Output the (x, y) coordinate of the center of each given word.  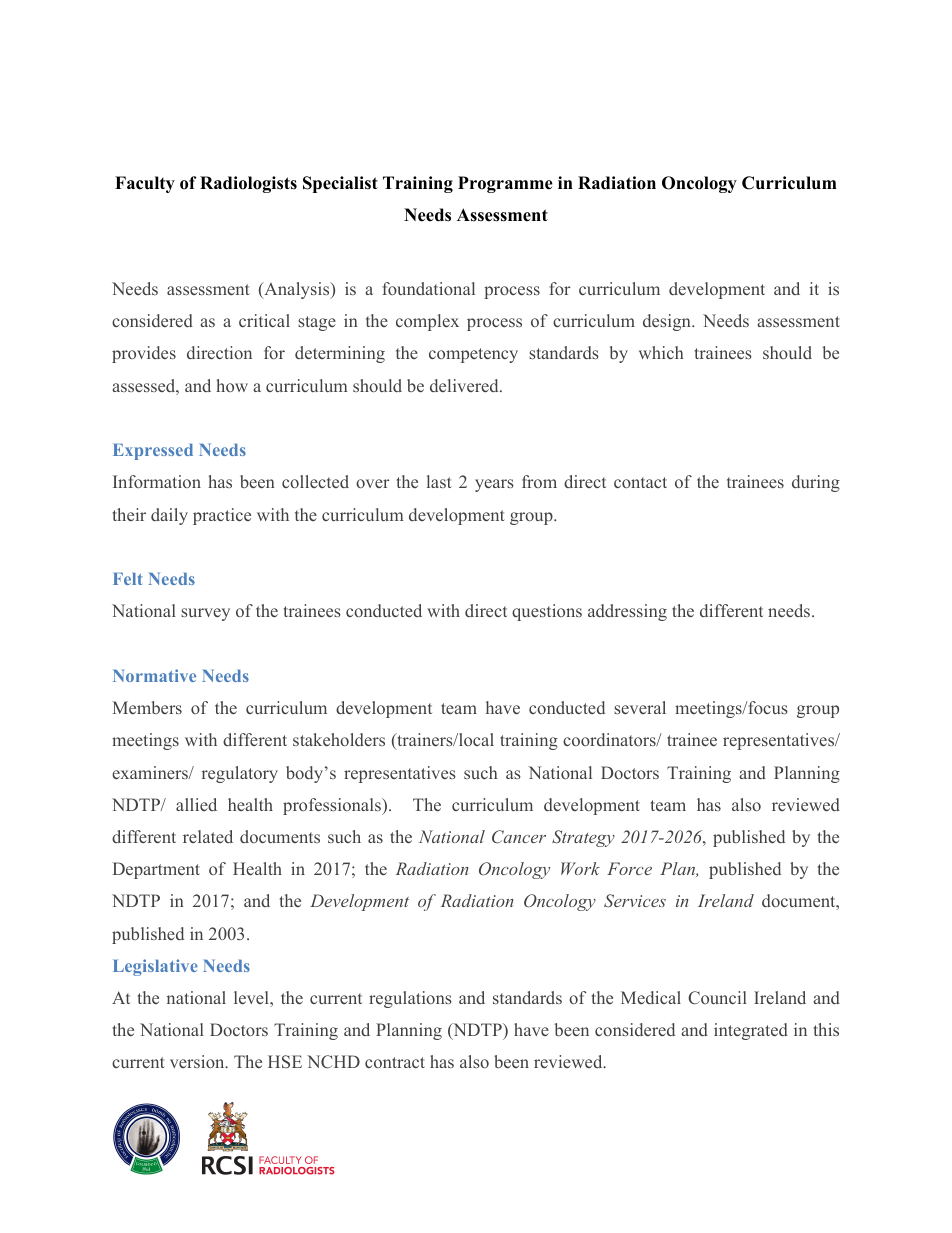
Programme (505, 184)
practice (222, 516)
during (816, 483)
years (494, 485)
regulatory (240, 774)
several (640, 707)
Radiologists (248, 184)
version (198, 1061)
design (668, 322)
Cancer (519, 836)
